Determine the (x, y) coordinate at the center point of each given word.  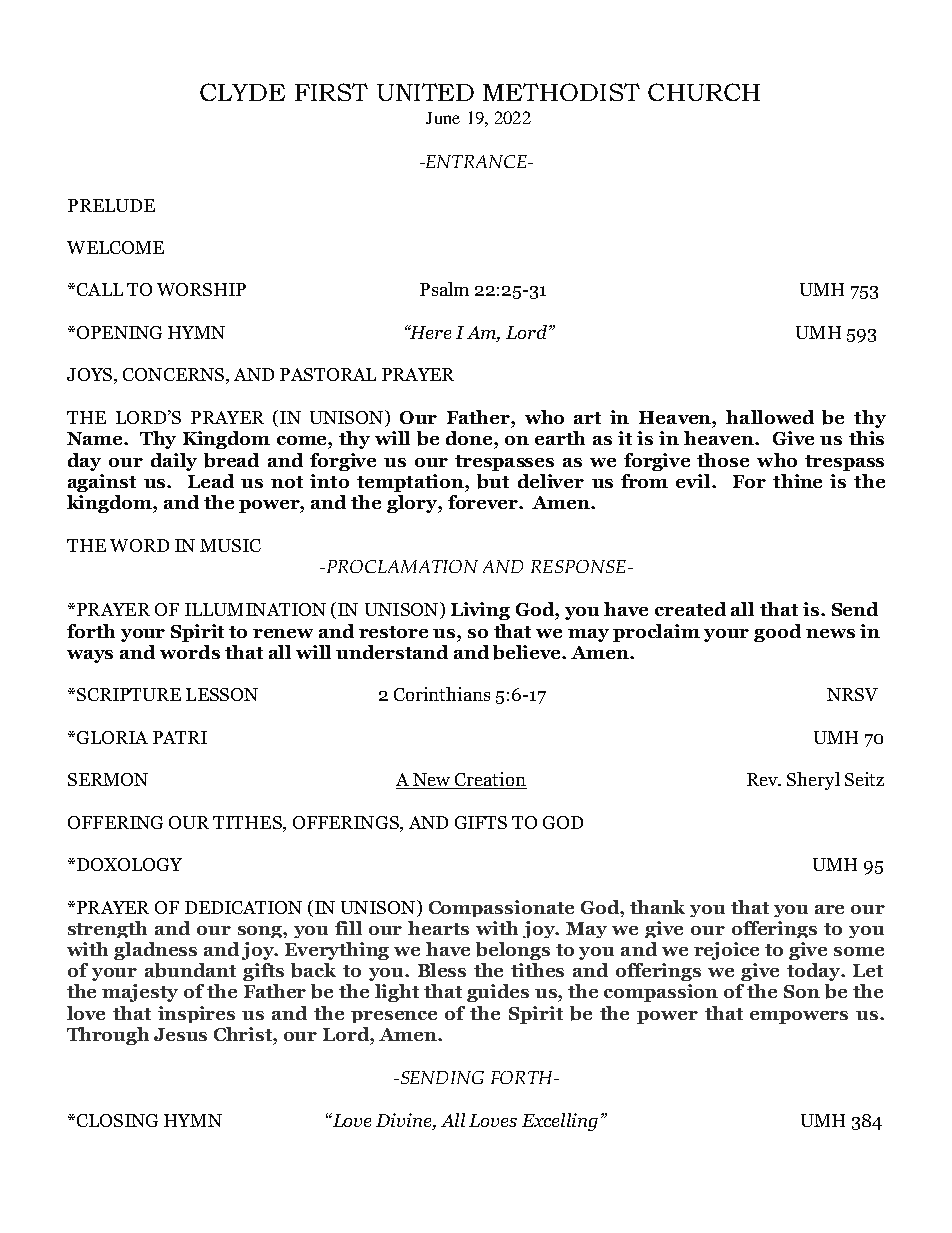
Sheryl (813, 781)
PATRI (180, 737)
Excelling (560, 1122)
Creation (490, 780)
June (443, 118)
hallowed (770, 417)
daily (174, 462)
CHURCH (704, 92)
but (493, 481)
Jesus (180, 1034)
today (815, 972)
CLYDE (242, 92)
